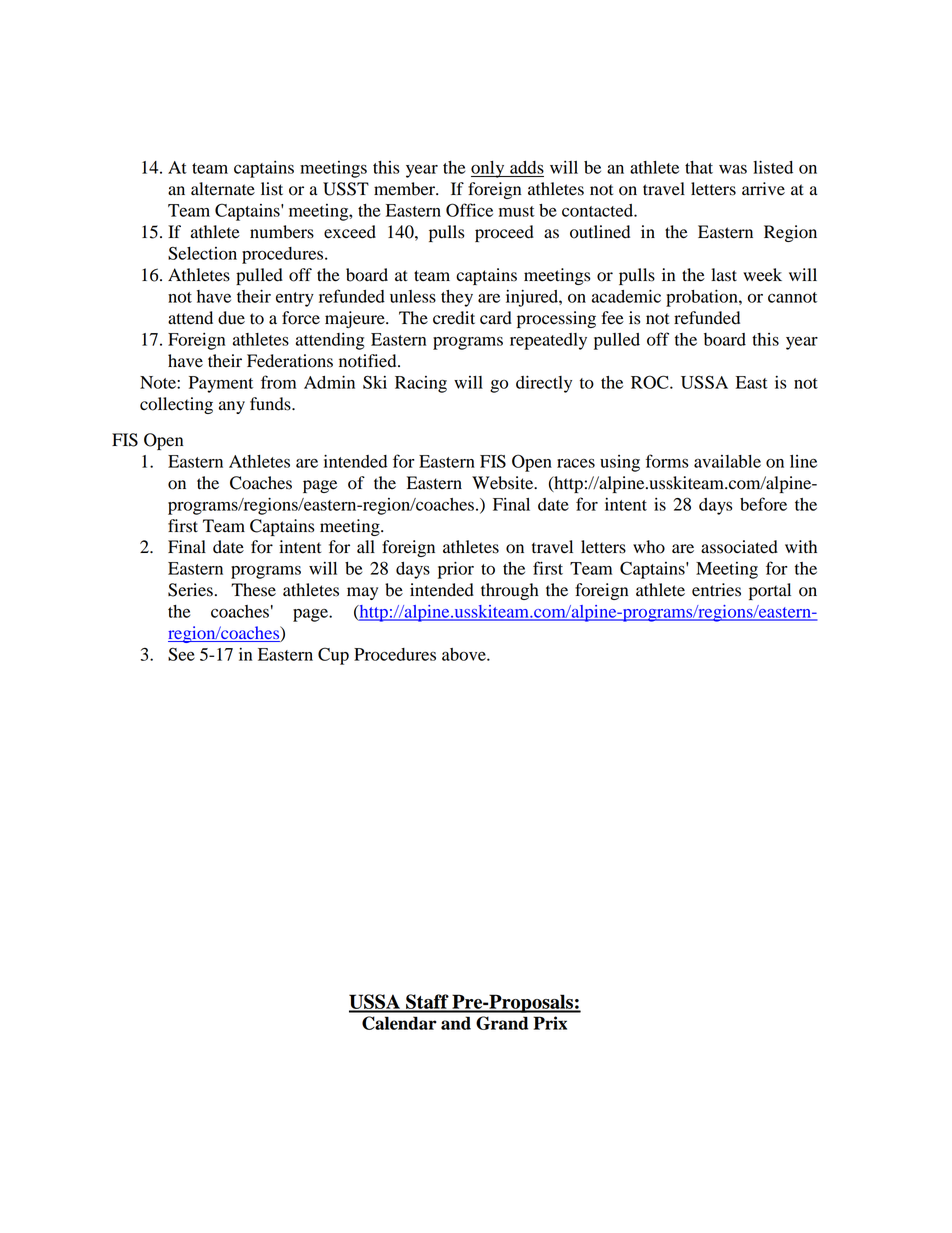 This document has height=1233, width=952. Describe the element at coordinates (733, 169) in the document. I see `was` at that location.
